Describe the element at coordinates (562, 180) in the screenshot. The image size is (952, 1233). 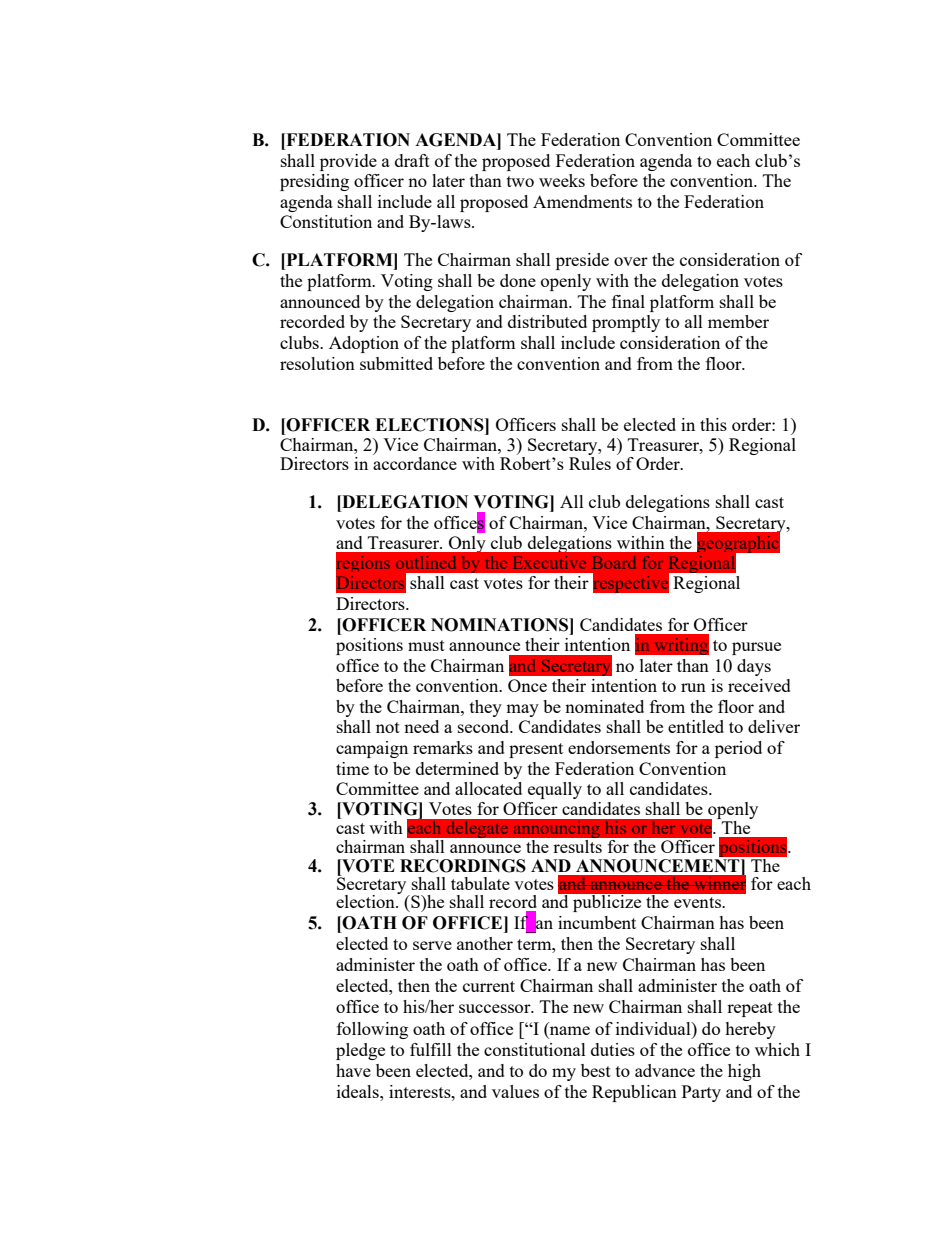
I see `weeks` at that location.
